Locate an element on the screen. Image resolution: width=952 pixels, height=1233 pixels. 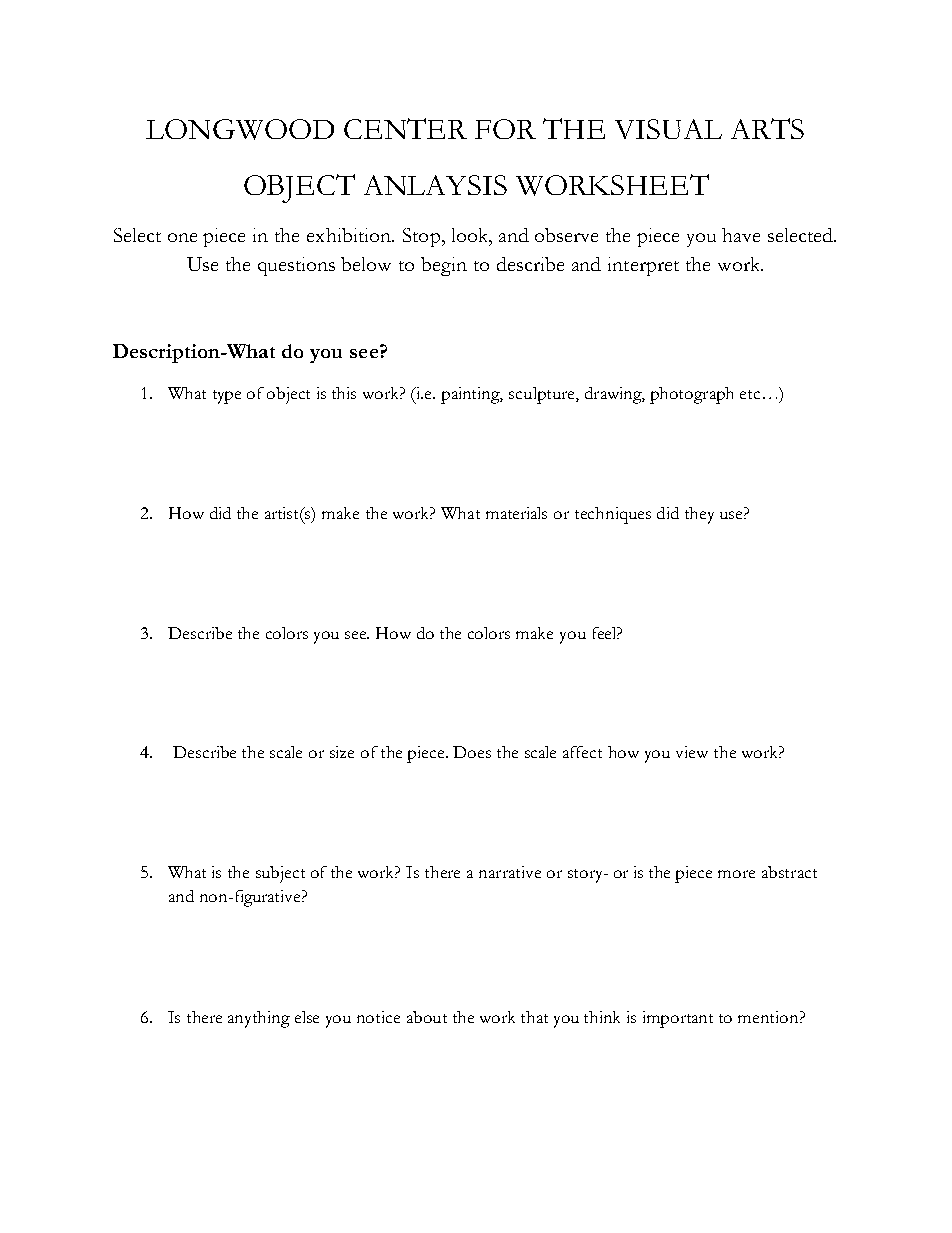
important is located at coordinates (678, 1019).
